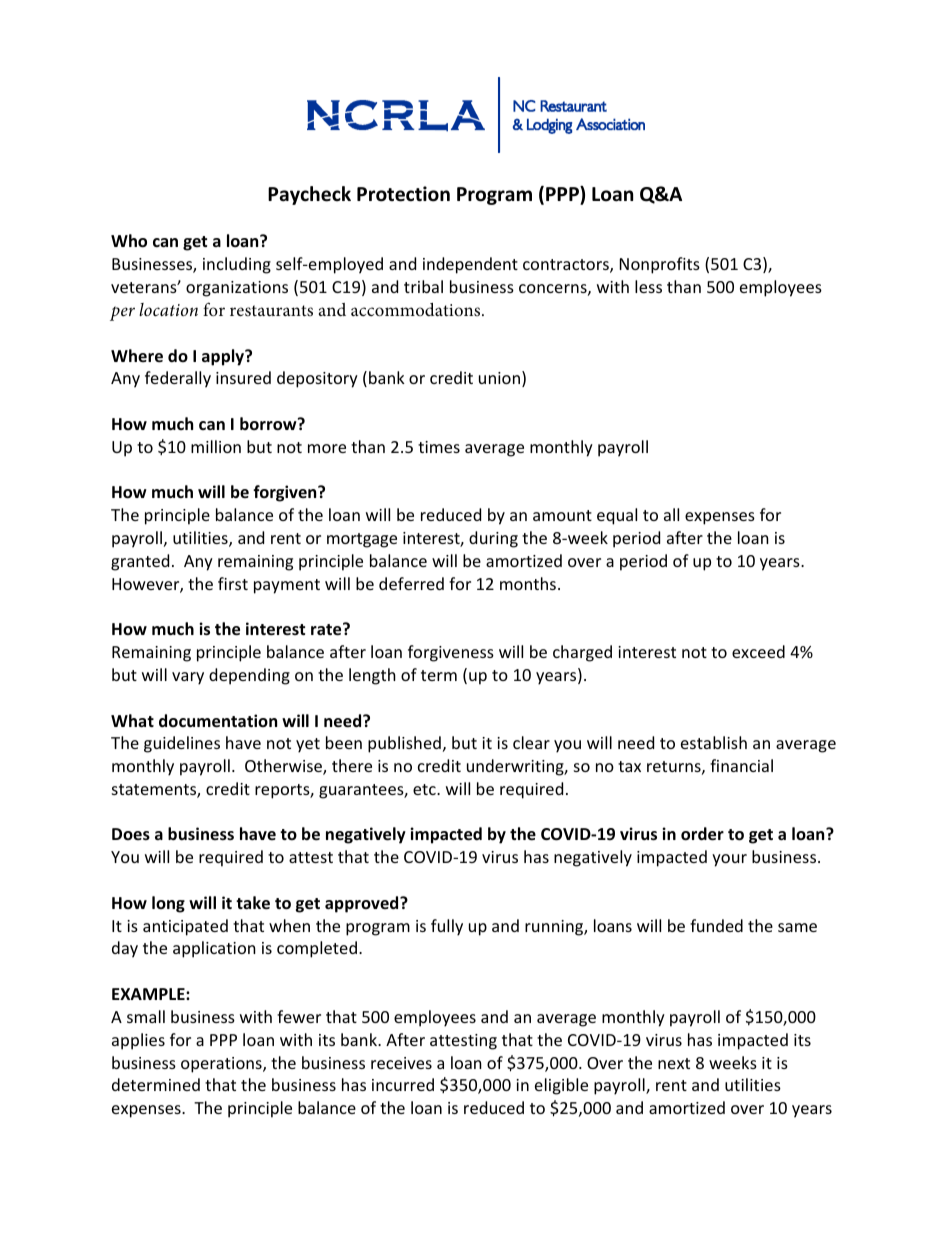  I want to click on receives, so click(401, 1063).
